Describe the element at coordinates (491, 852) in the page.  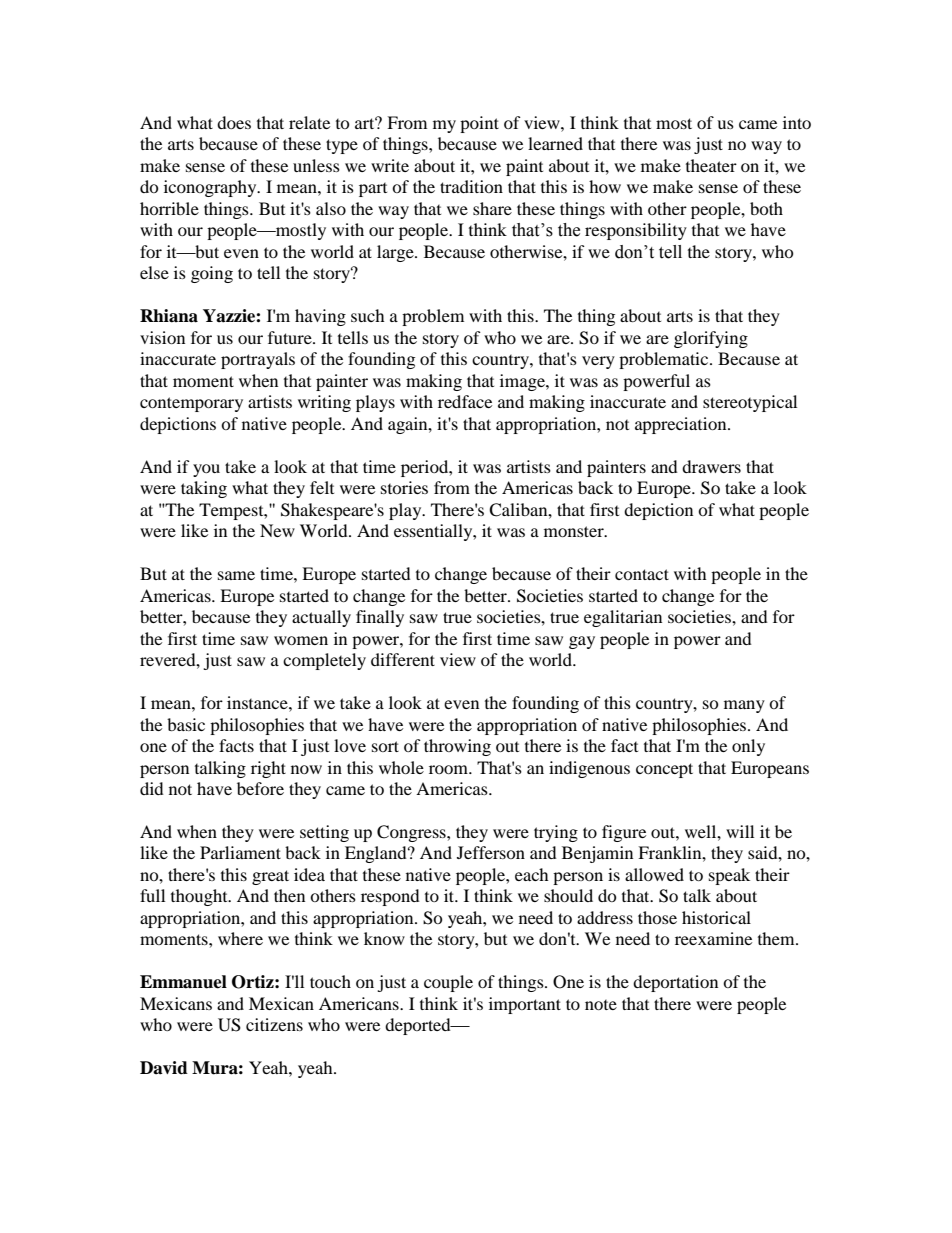
I see `Jefferson` at that location.
